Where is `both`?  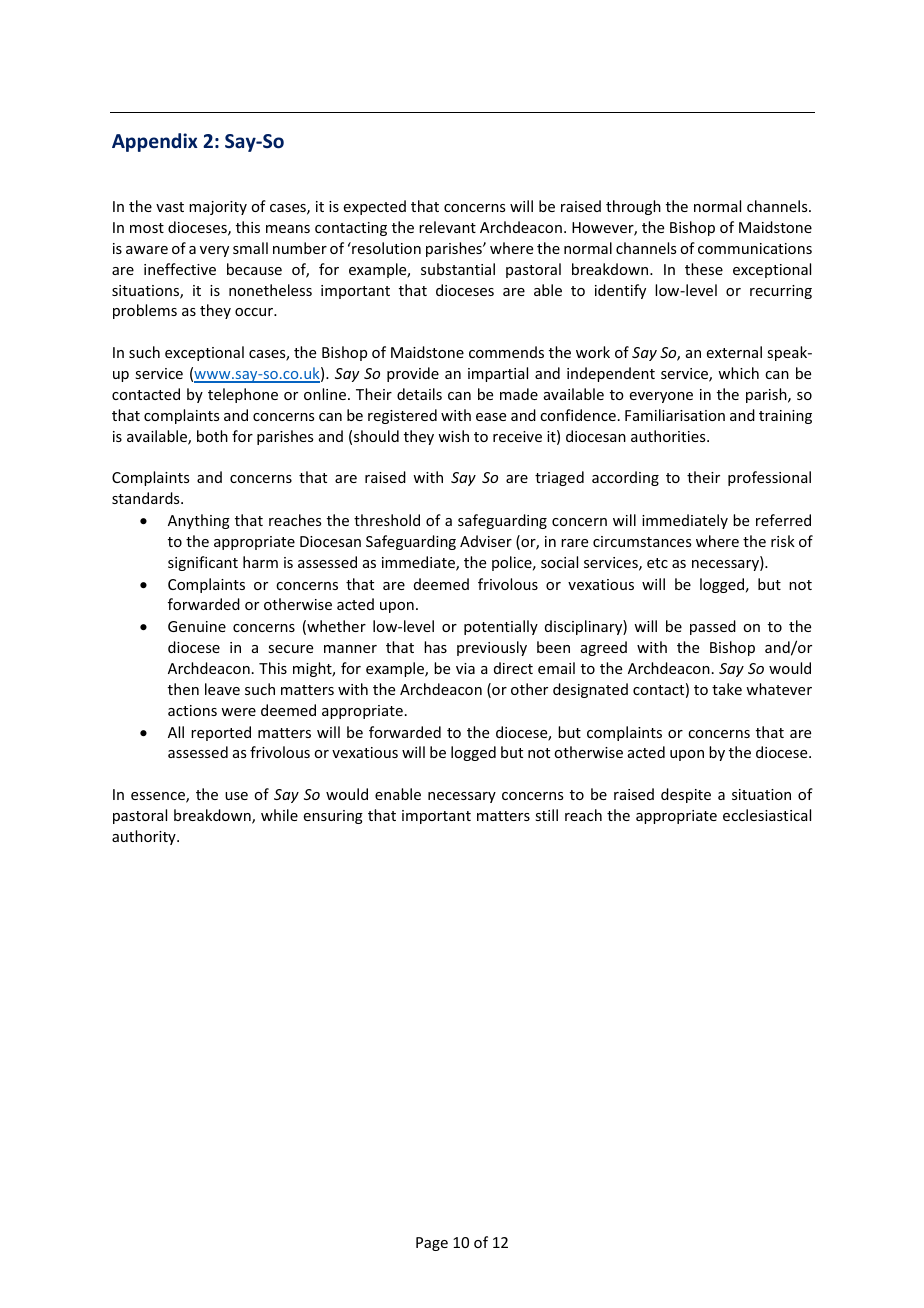 both is located at coordinates (212, 436).
